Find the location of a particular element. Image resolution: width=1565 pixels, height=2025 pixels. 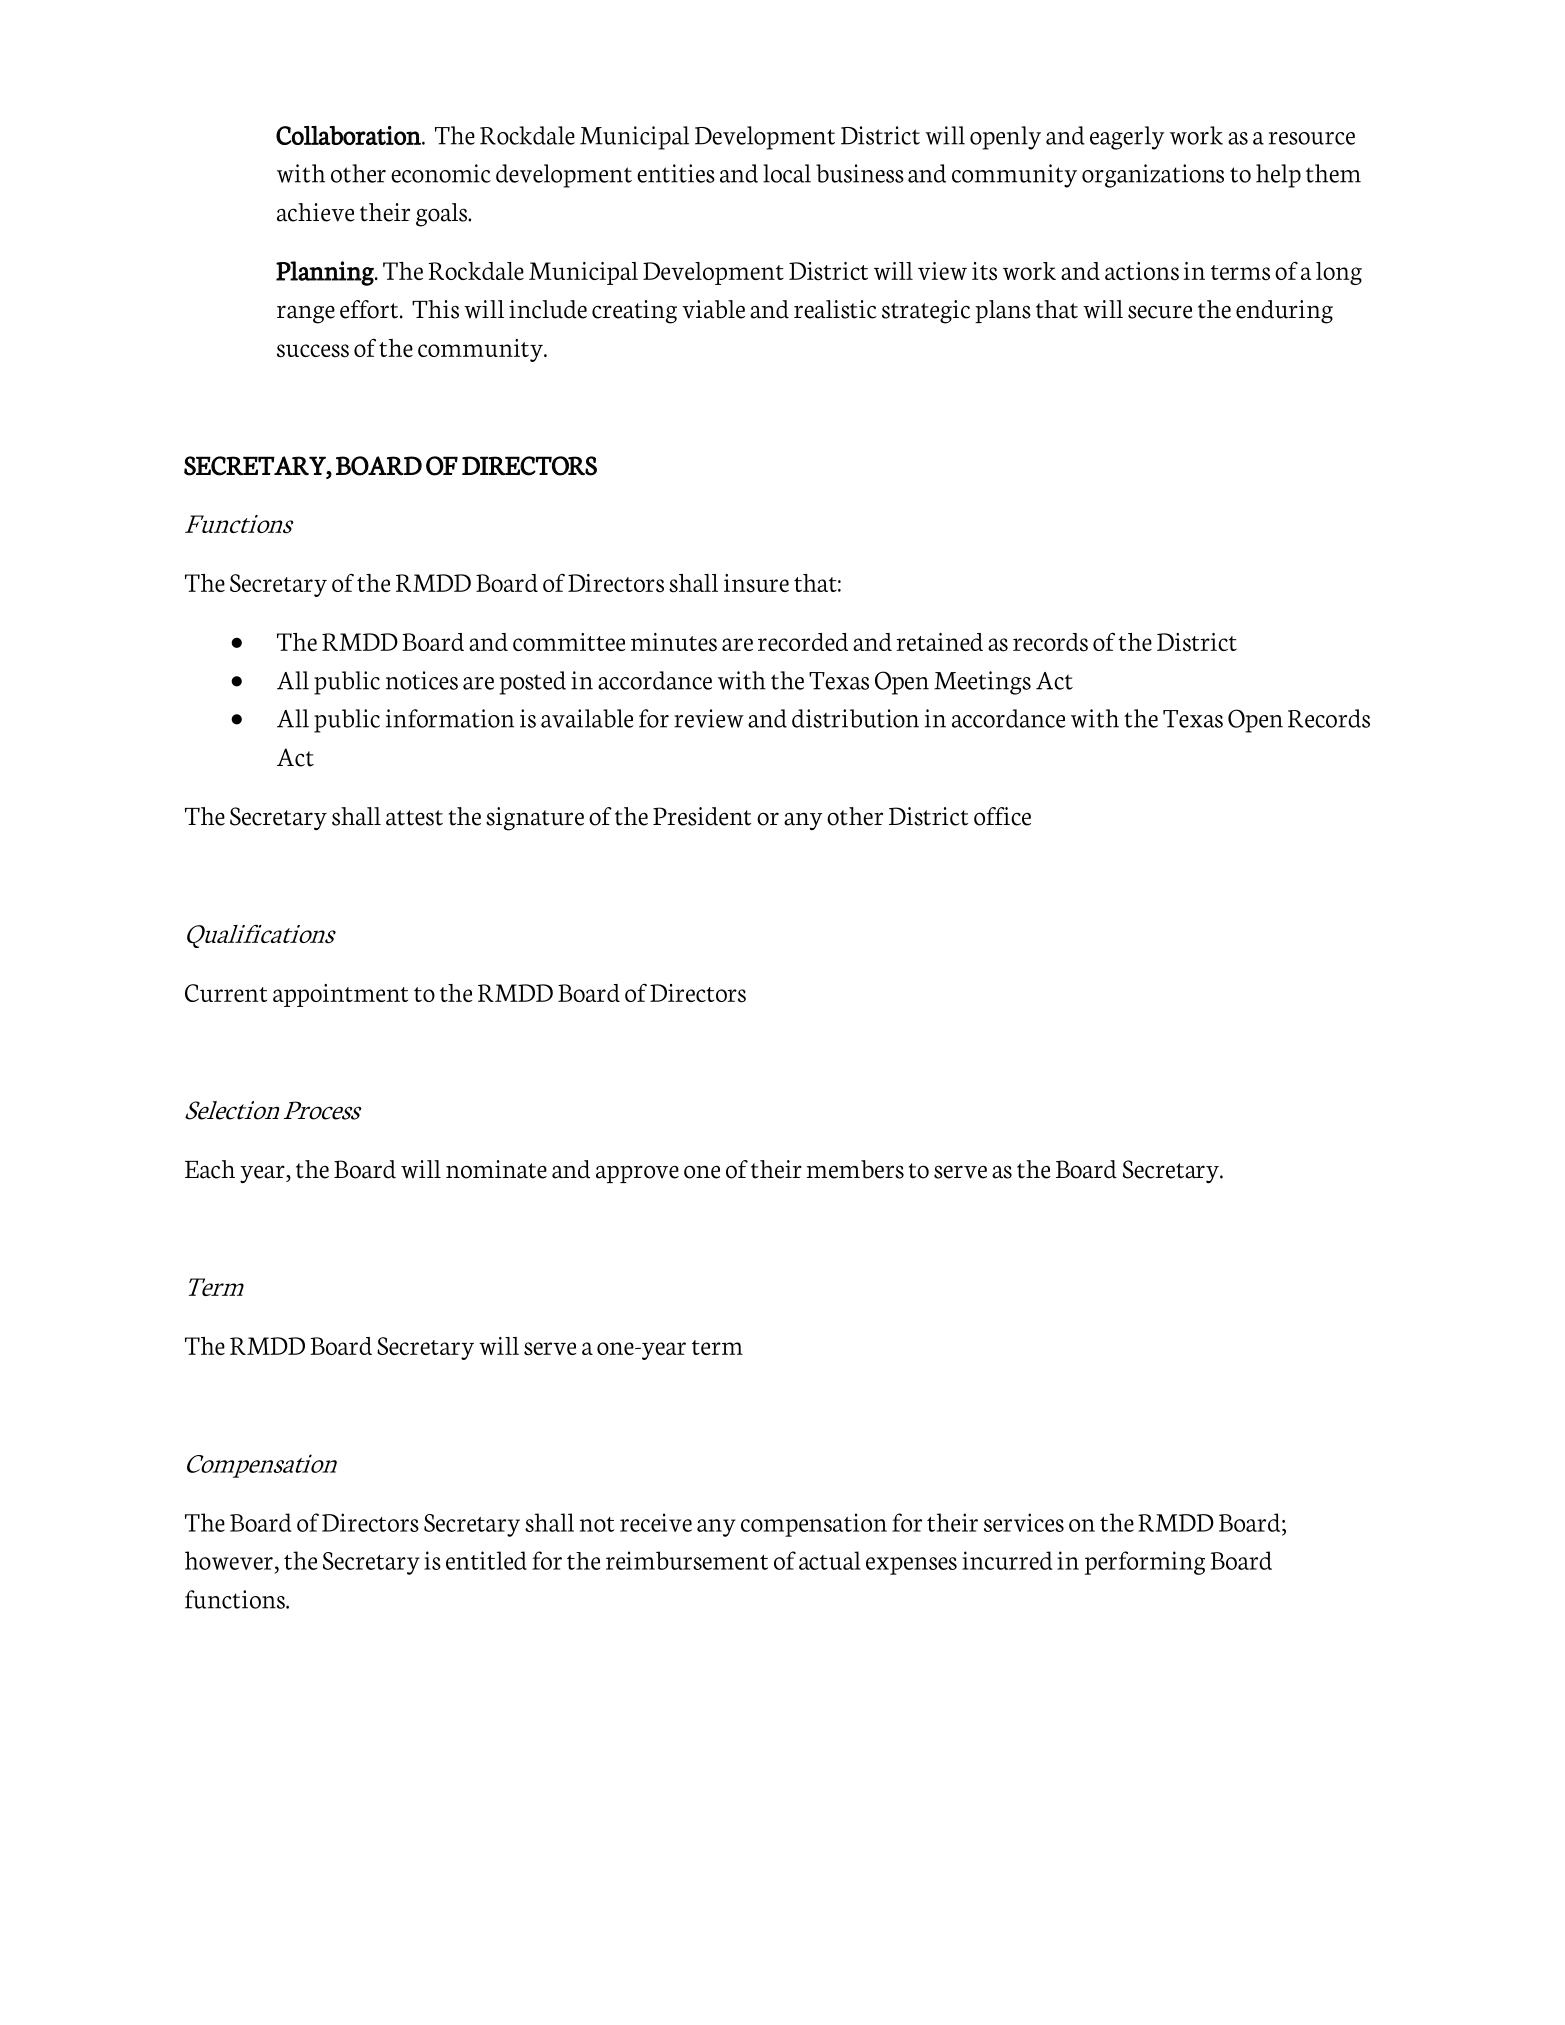

services is located at coordinates (1024, 1522).
